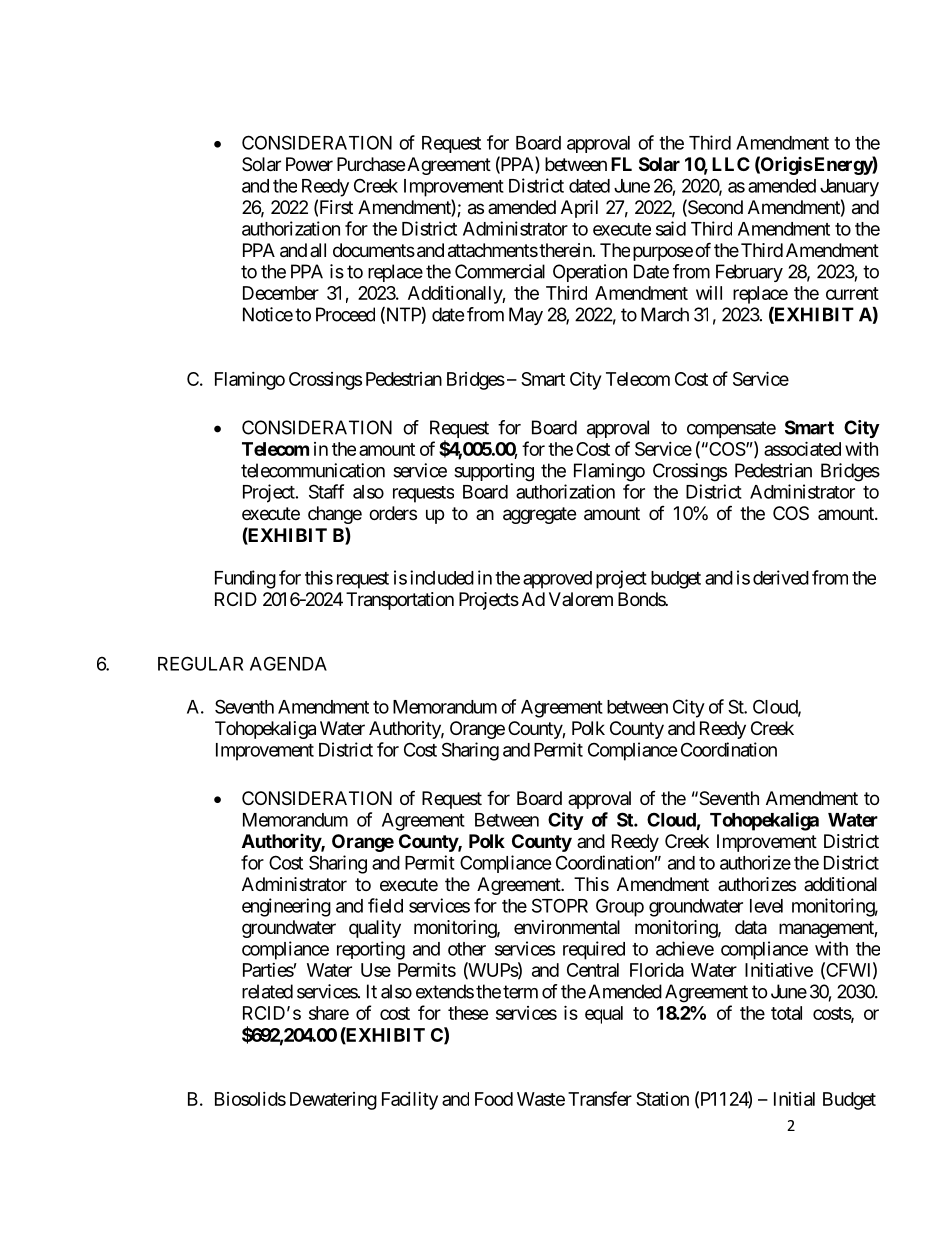 Image resolution: width=952 pixels, height=1233 pixels. What do you see at coordinates (326, 491) in the screenshot?
I see `Staff` at bounding box center [326, 491].
